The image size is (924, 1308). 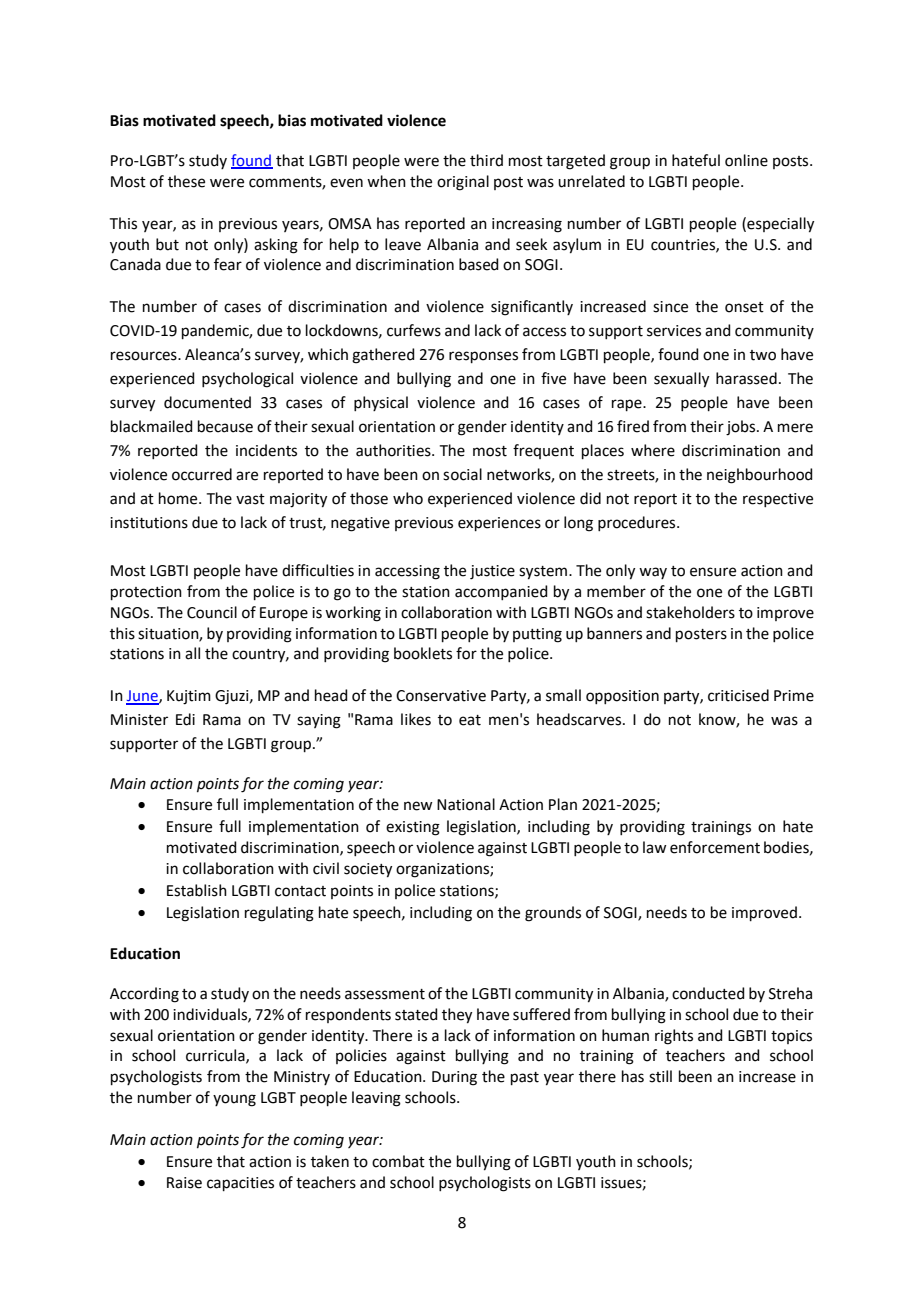 What do you see at coordinates (463, 183) in the screenshot?
I see `original` at bounding box center [463, 183].
